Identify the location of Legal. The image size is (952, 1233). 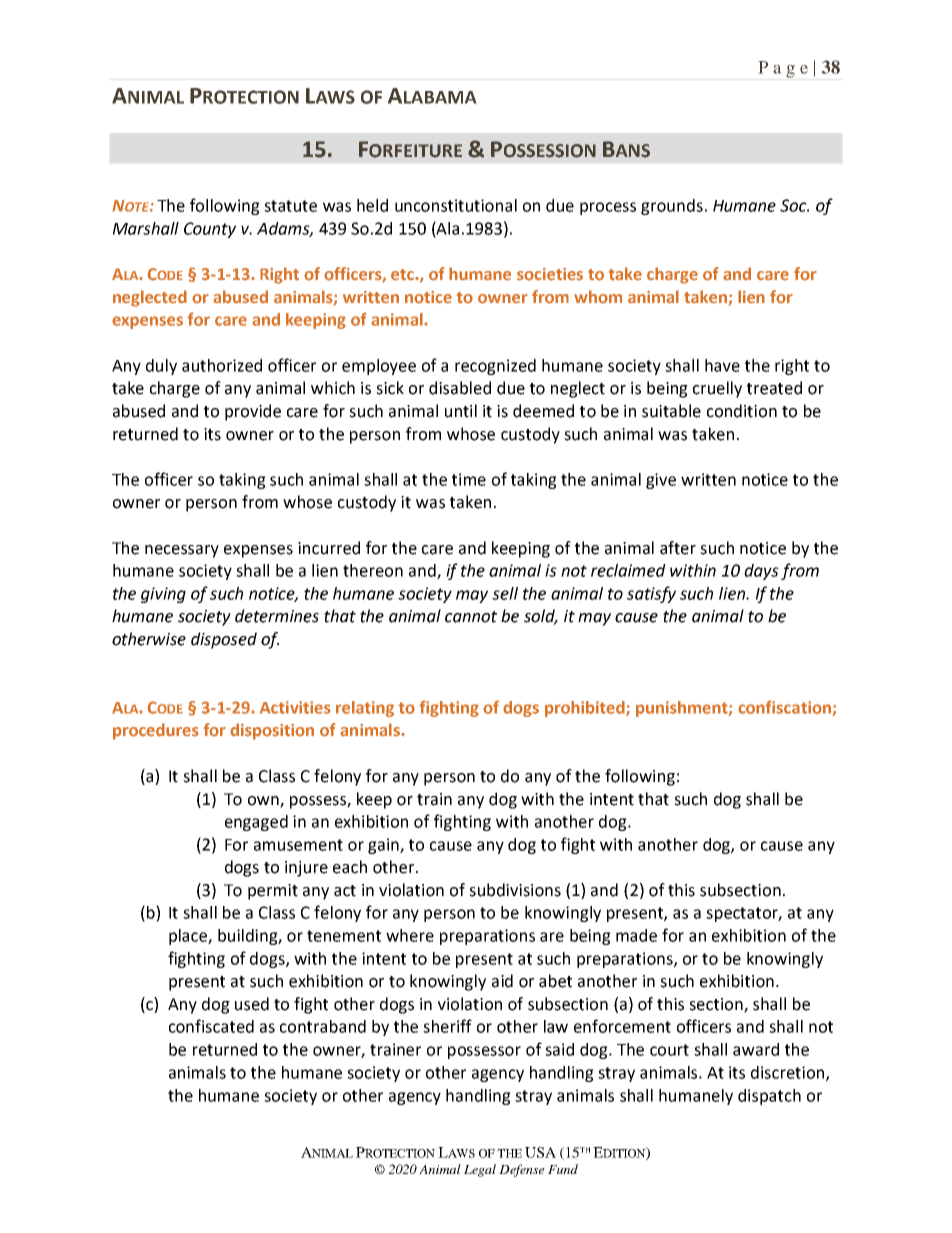
(480, 1170).
